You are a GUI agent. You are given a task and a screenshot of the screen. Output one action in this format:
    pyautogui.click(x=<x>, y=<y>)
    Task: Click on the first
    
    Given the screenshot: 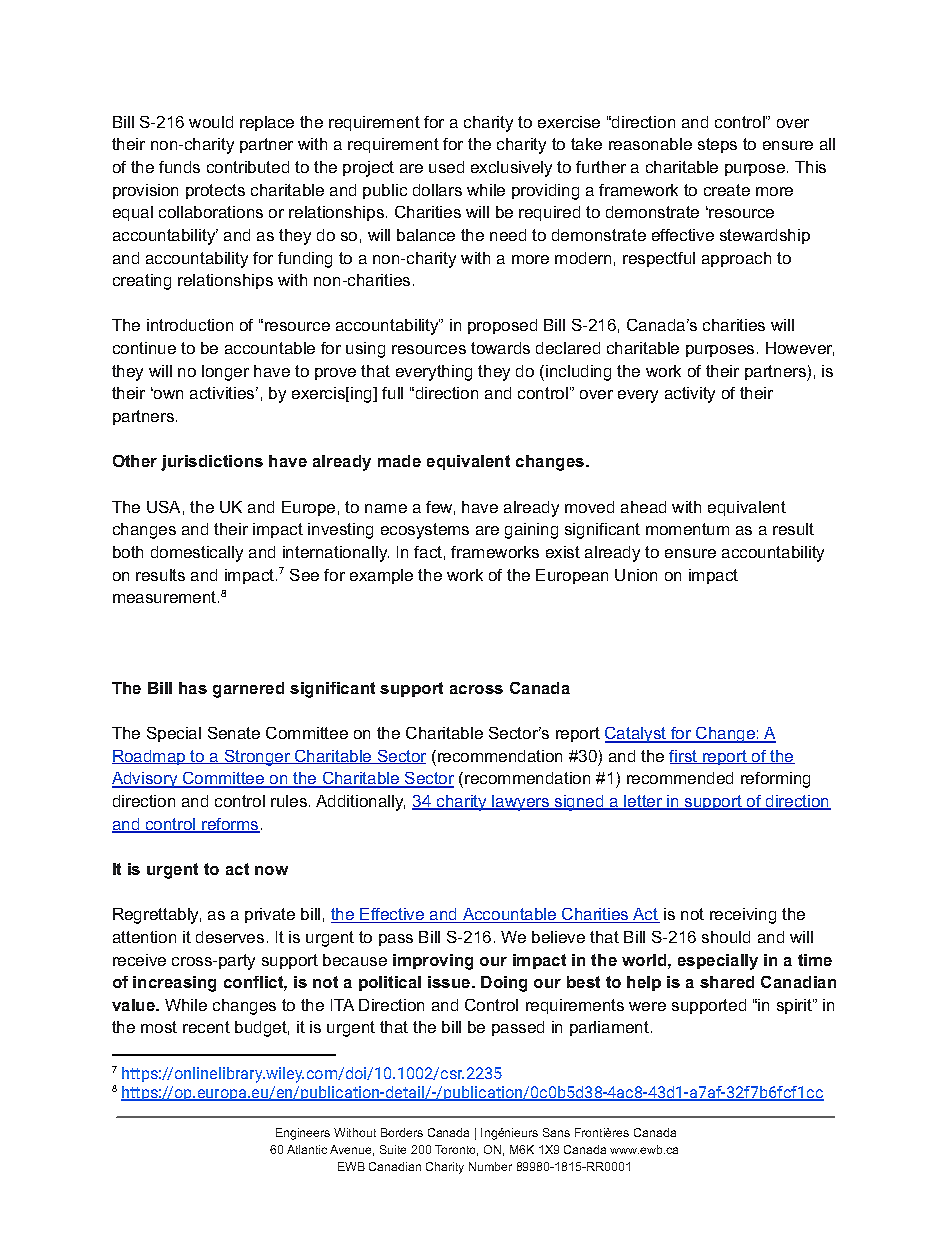 What is the action you would take?
    pyautogui.click(x=684, y=757)
